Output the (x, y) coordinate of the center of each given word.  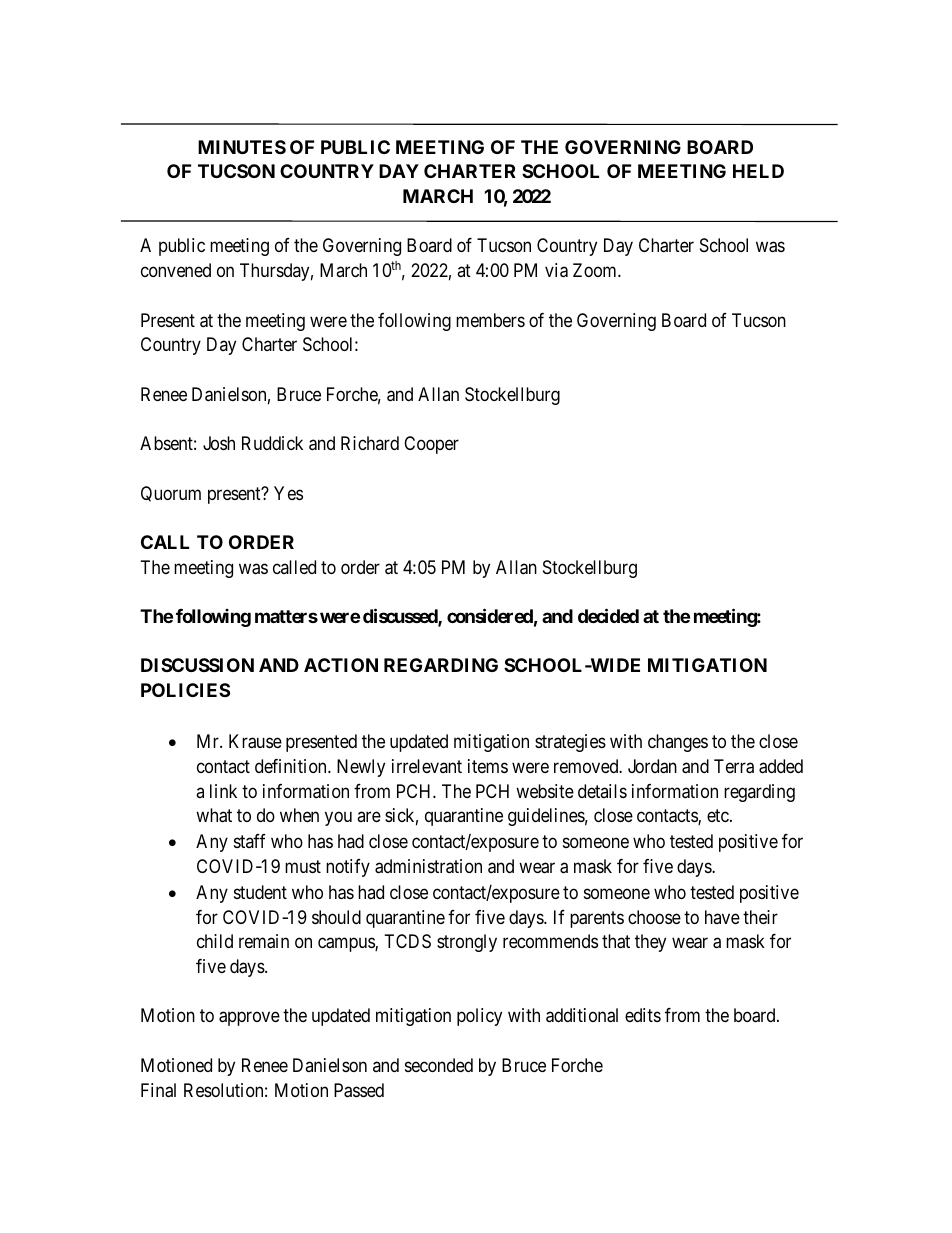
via (556, 270)
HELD (758, 171)
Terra (734, 766)
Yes (288, 493)
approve (249, 1019)
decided (608, 615)
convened (176, 270)
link (223, 791)
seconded (439, 1065)
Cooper (431, 445)
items (488, 766)
